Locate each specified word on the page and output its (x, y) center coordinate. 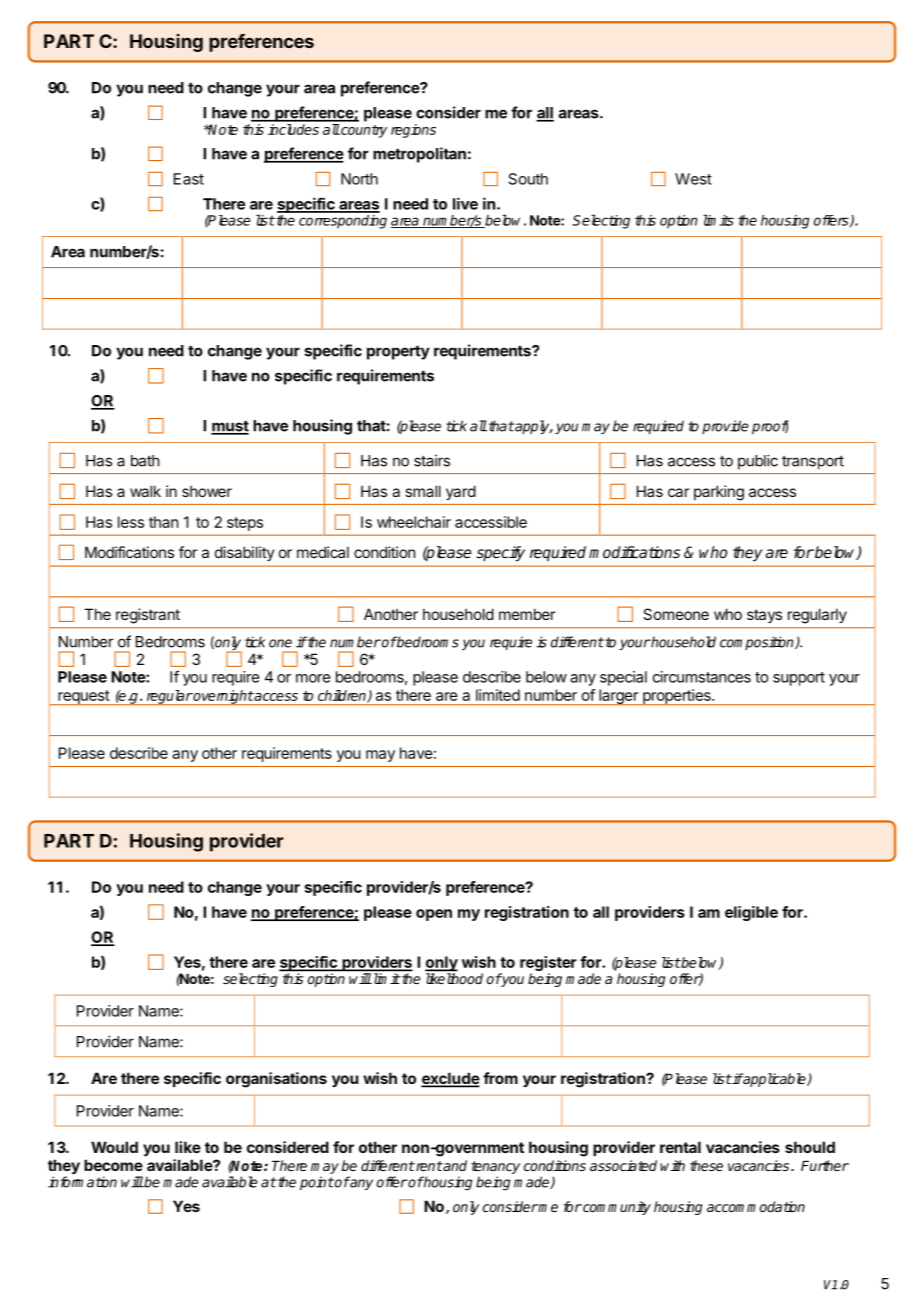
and (454, 1165)
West (693, 179)
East (189, 179)
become (113, 1165)
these (706, 1165)
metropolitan (419, 155)
